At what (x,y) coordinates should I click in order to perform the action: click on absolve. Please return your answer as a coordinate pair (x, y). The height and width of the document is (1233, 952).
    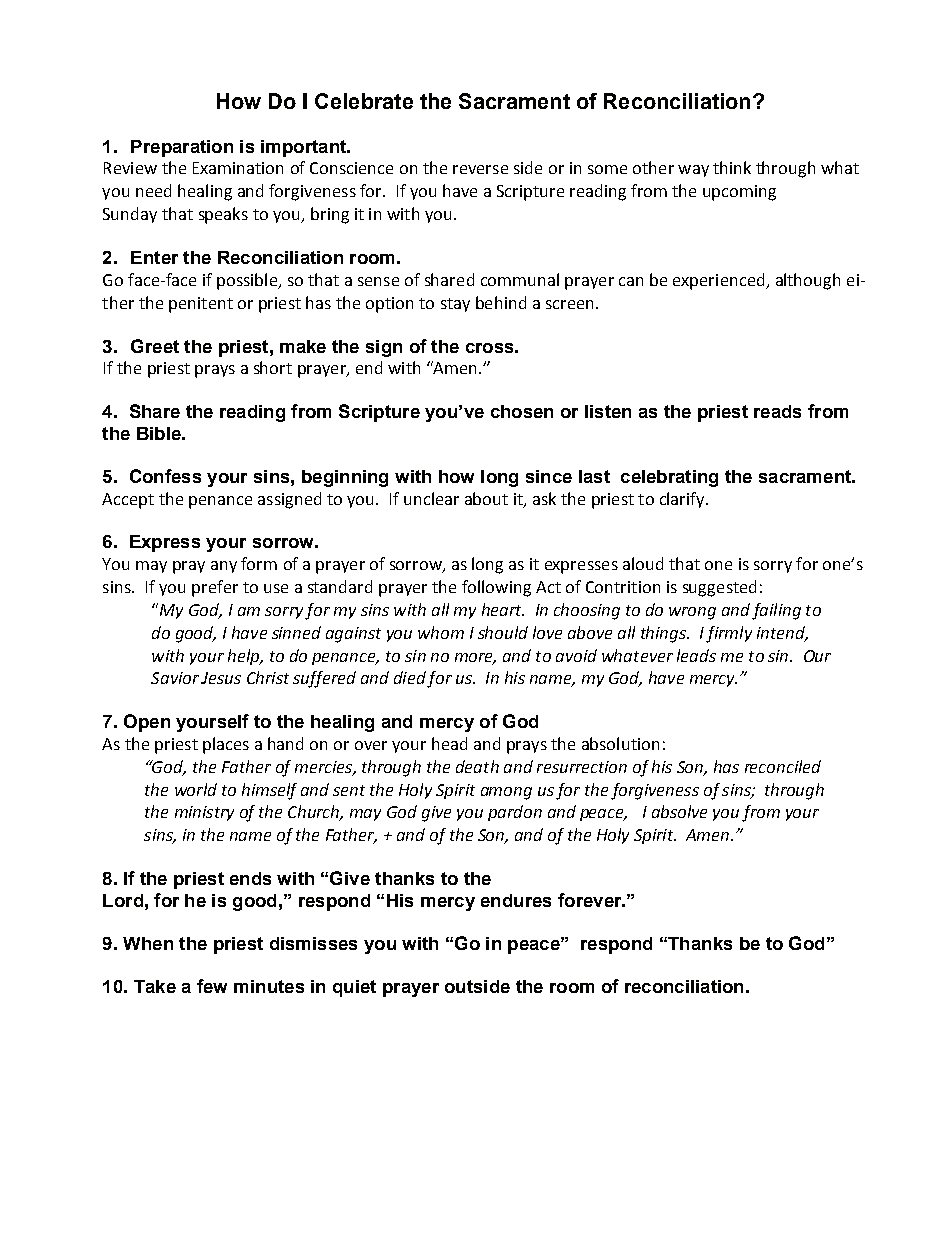
    Looking at the image, I should click on (679, 811).
